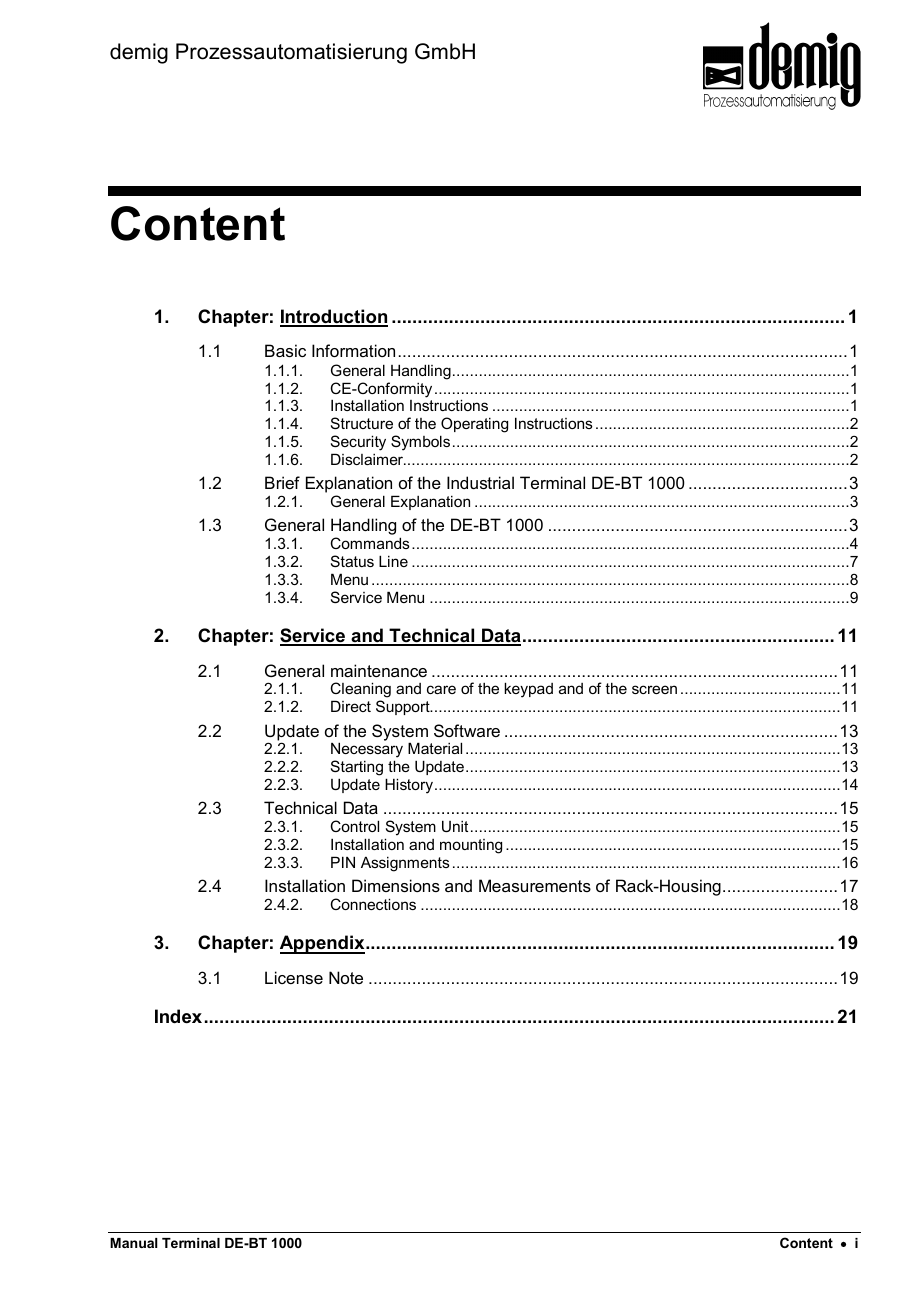  I want to click on Note, so click(346, 977).
